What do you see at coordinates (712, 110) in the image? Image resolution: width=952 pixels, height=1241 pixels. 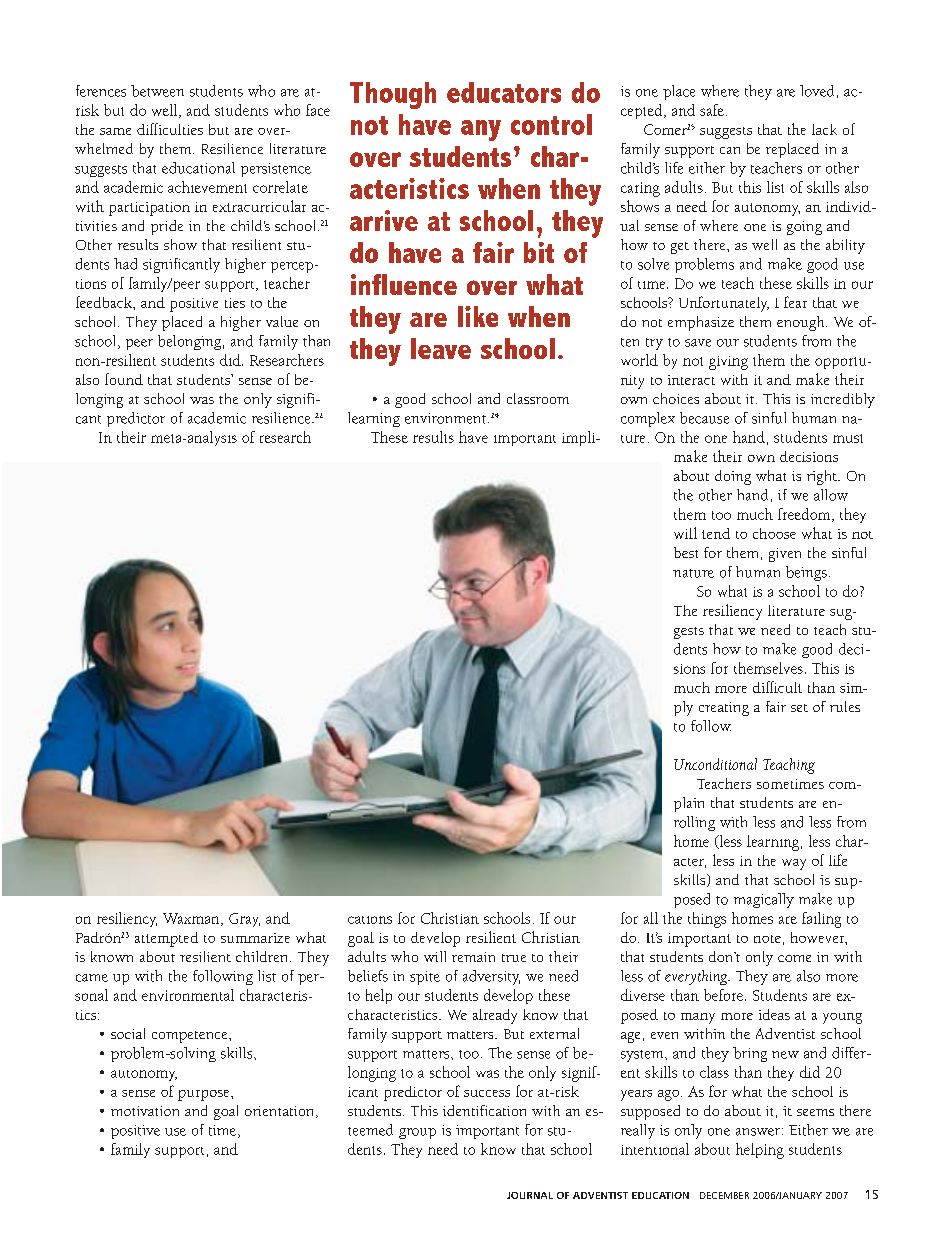 I see `safe` at bounding box center [712, 110].
